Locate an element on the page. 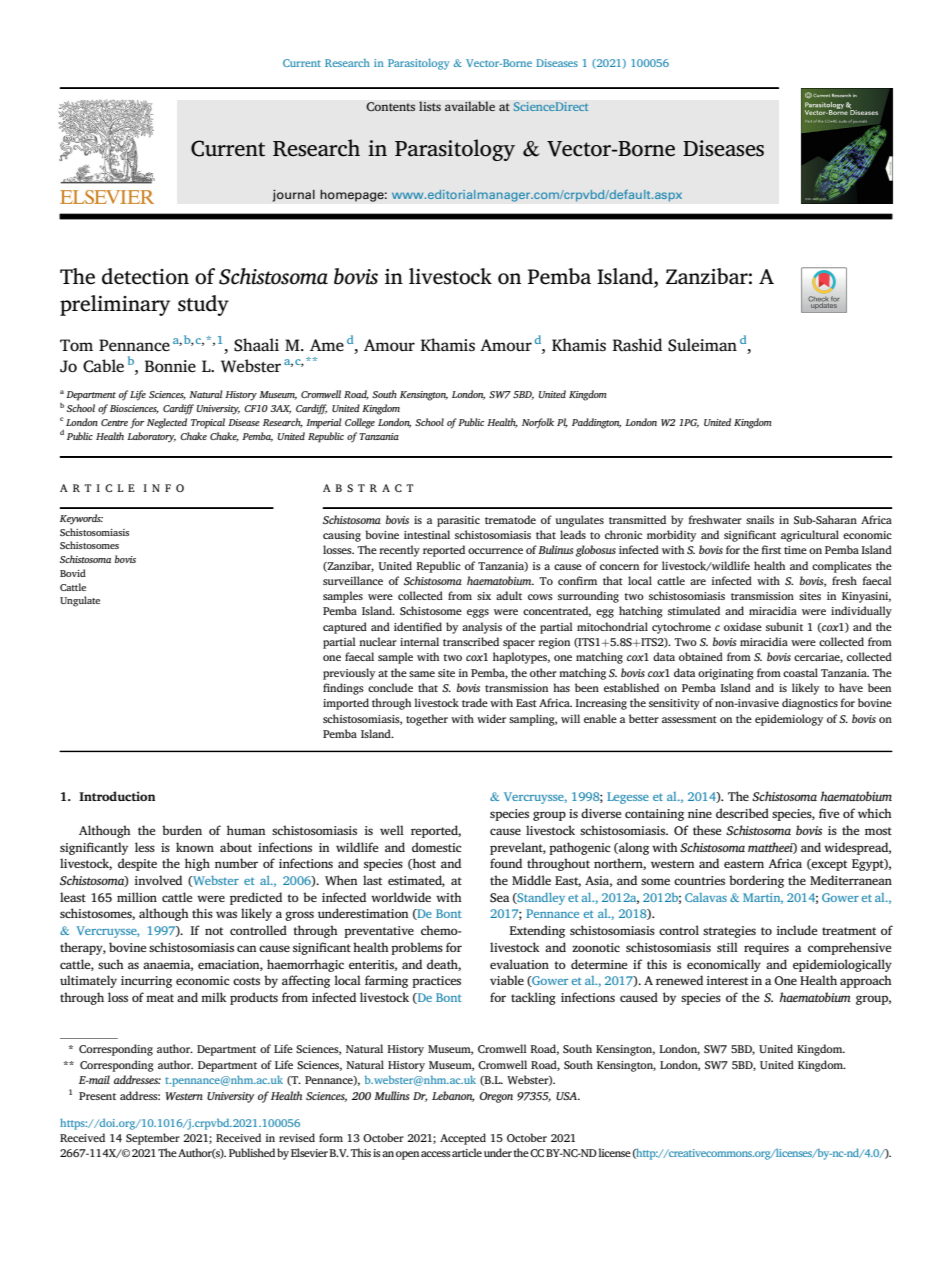 This image has height=1270, width=952. captured is located at coordinates (345, 628).
